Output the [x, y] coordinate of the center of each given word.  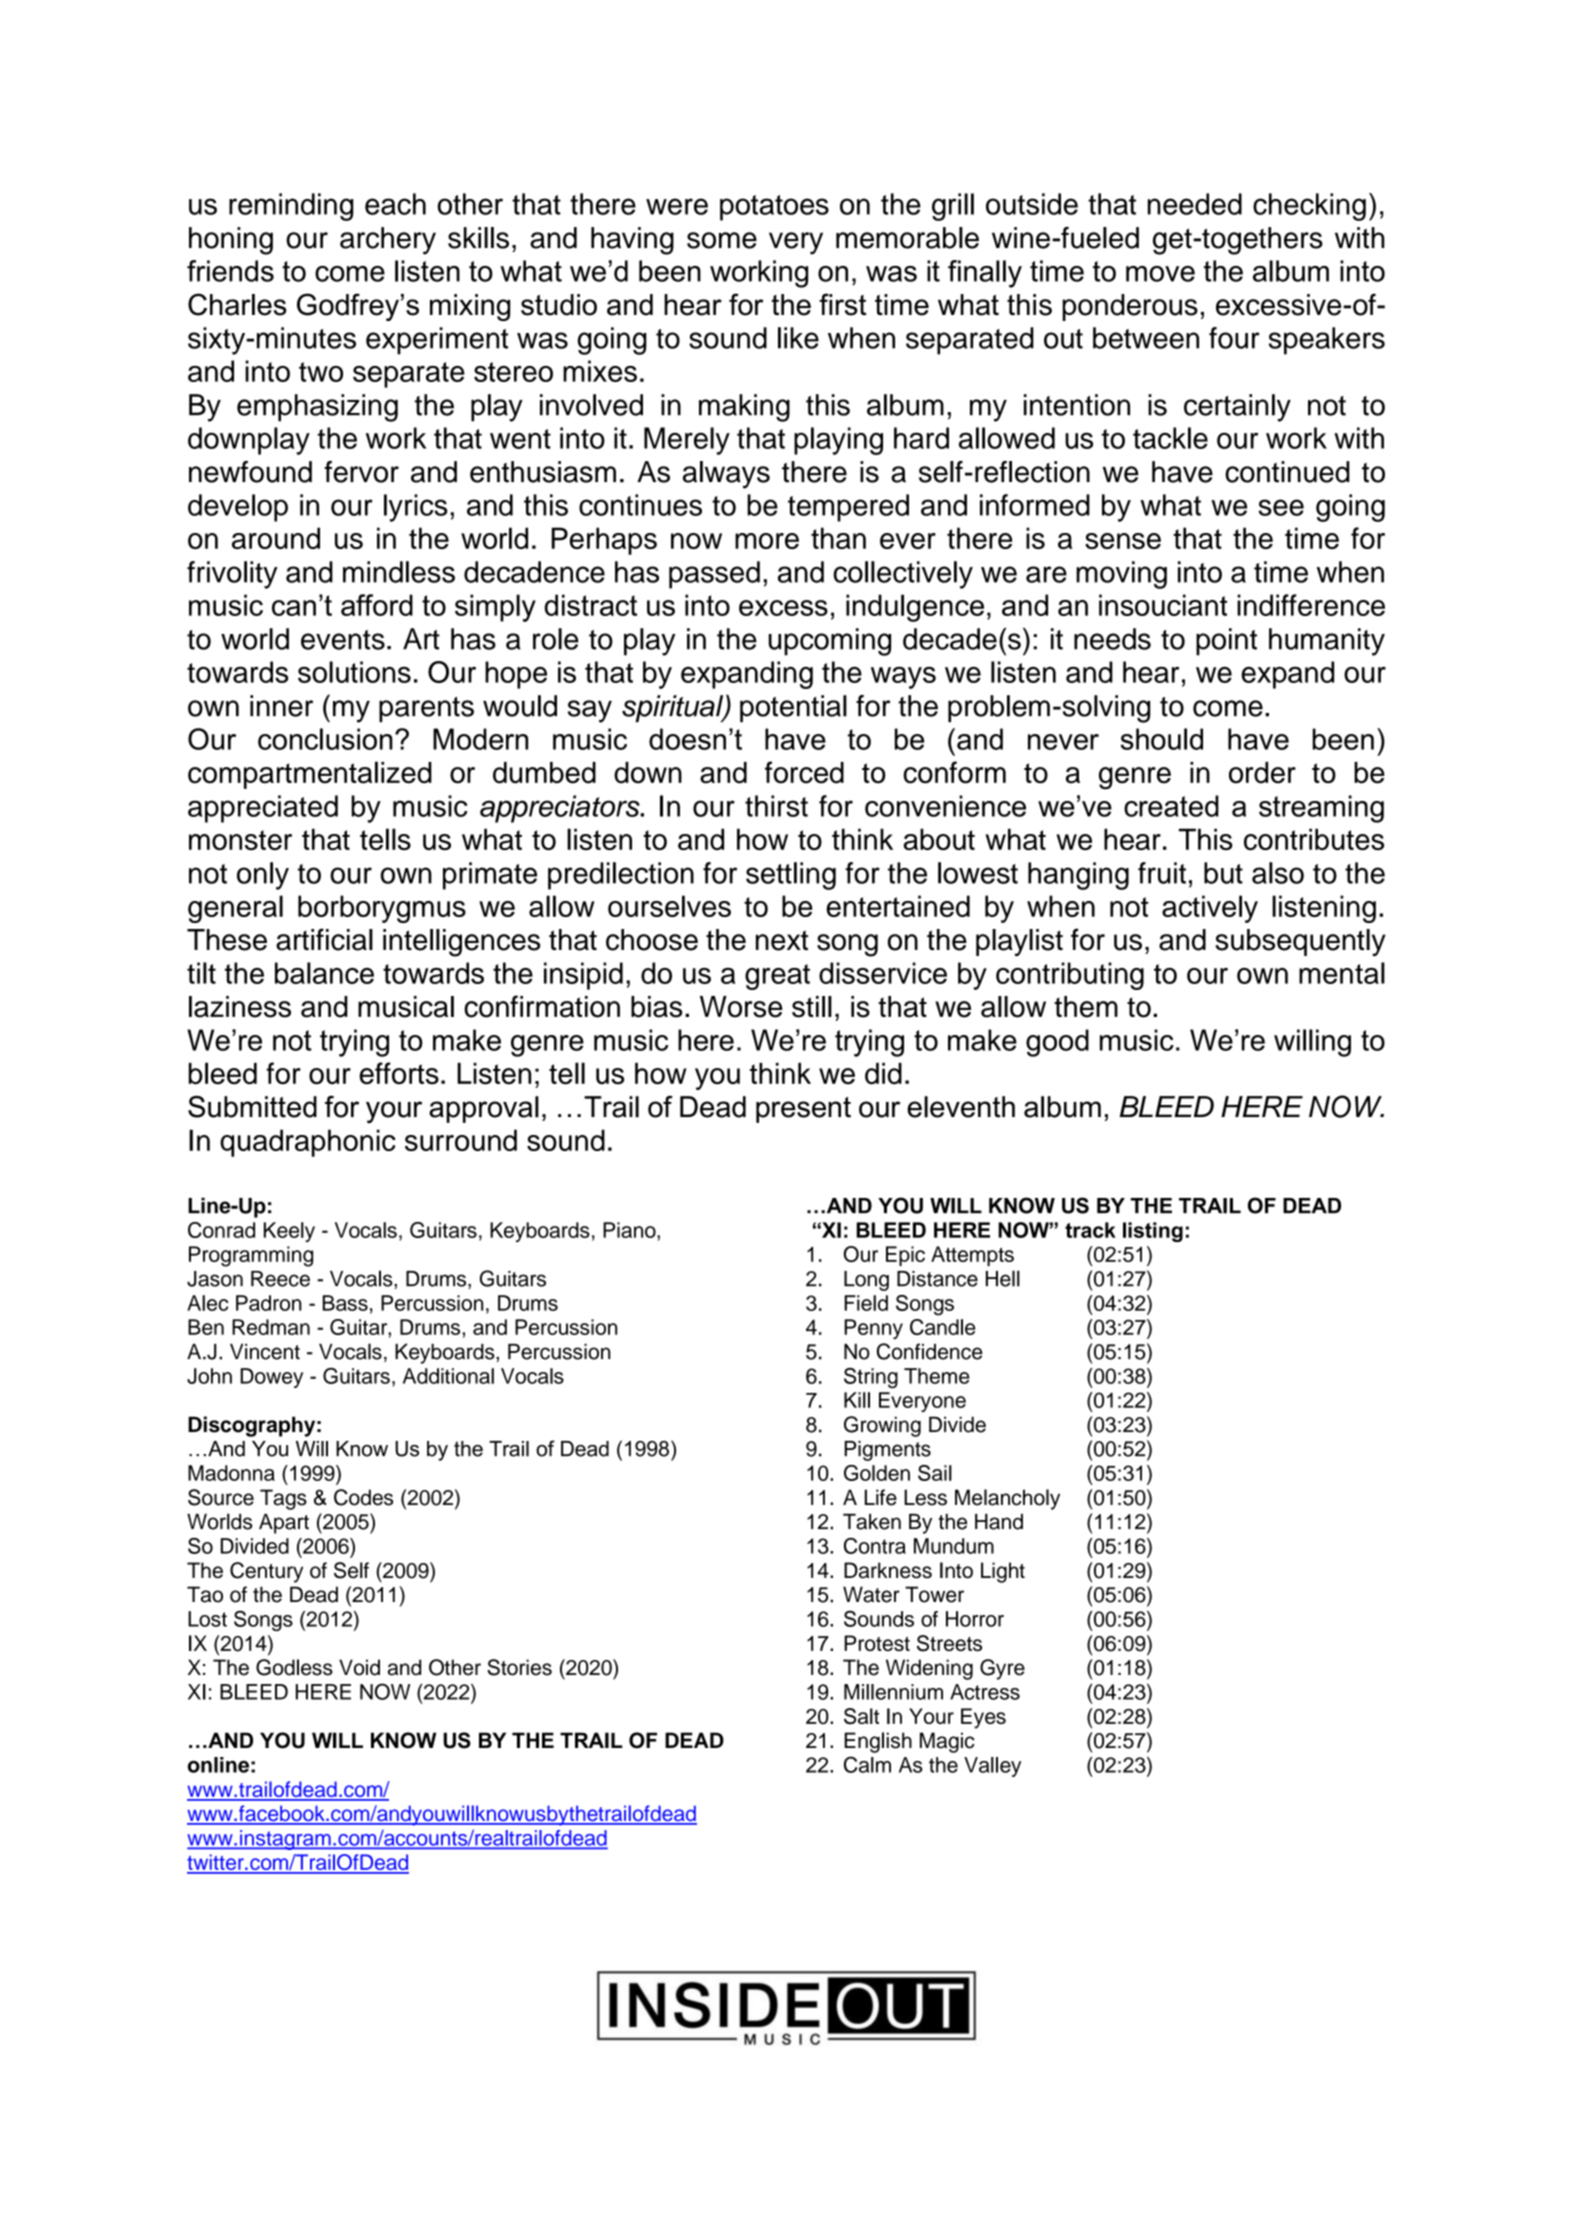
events [343, 640]
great [777, 977]
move [1160, 274]
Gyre [1002, 1669]
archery [388, 241]
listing [1153, 1232]
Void [359, 1667]
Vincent [265, 1352]
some [722, 240]
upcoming [830, 642]
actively [1210, 909]
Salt [861, 1716]
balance [324, 973]
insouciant [1163, 605]
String [871, 1378]
